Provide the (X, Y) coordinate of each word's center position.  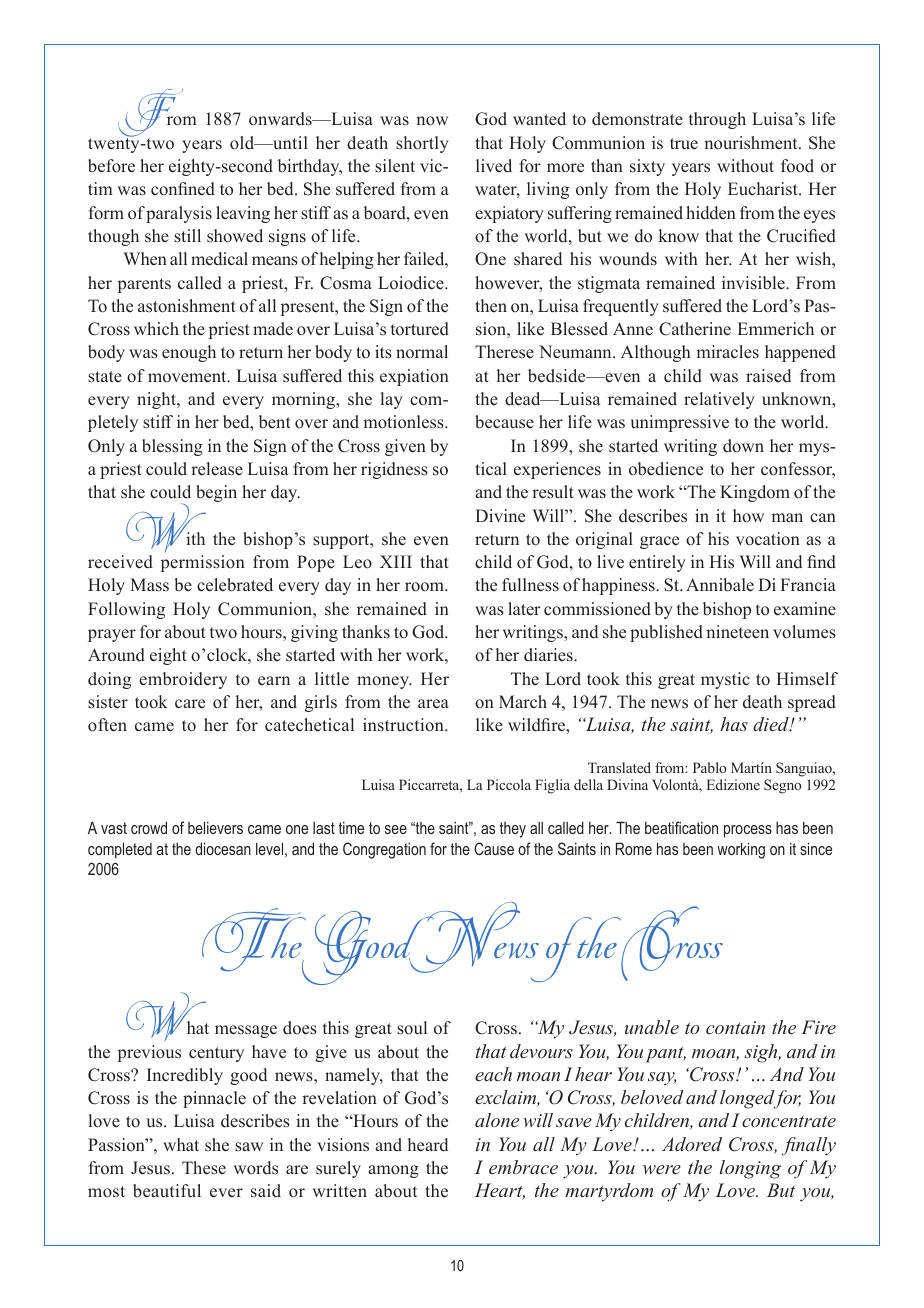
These (204, 1168)
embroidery (183, 680)
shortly (422, 144)
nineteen (737, 632)
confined (183, 189)
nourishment (752, 143)
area (433, 704)
